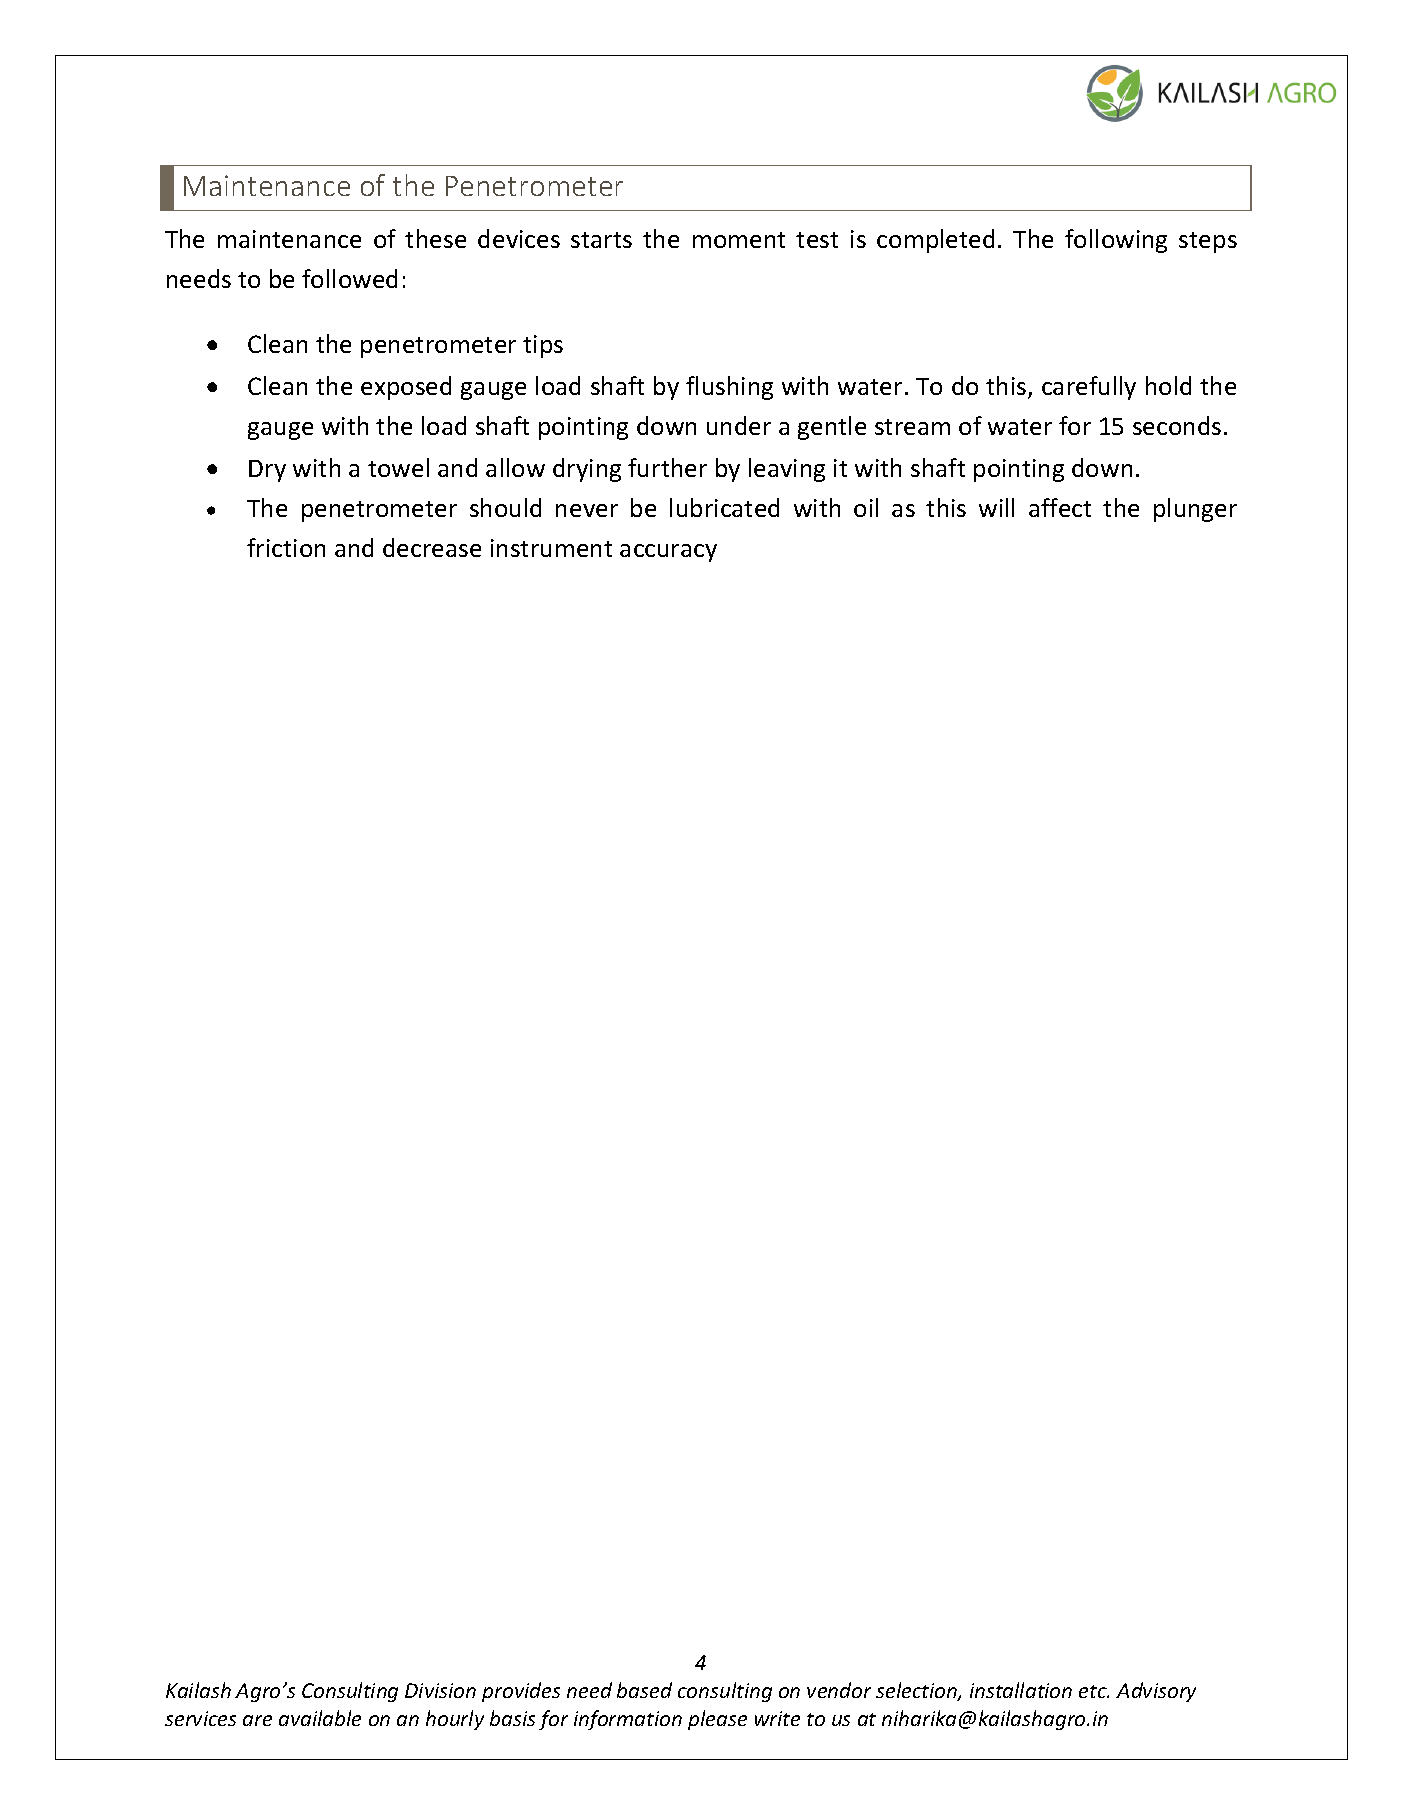  What do you see at coordinates (644, 1690) in the image?
I see `based` at bounding box center [644, 1690].
